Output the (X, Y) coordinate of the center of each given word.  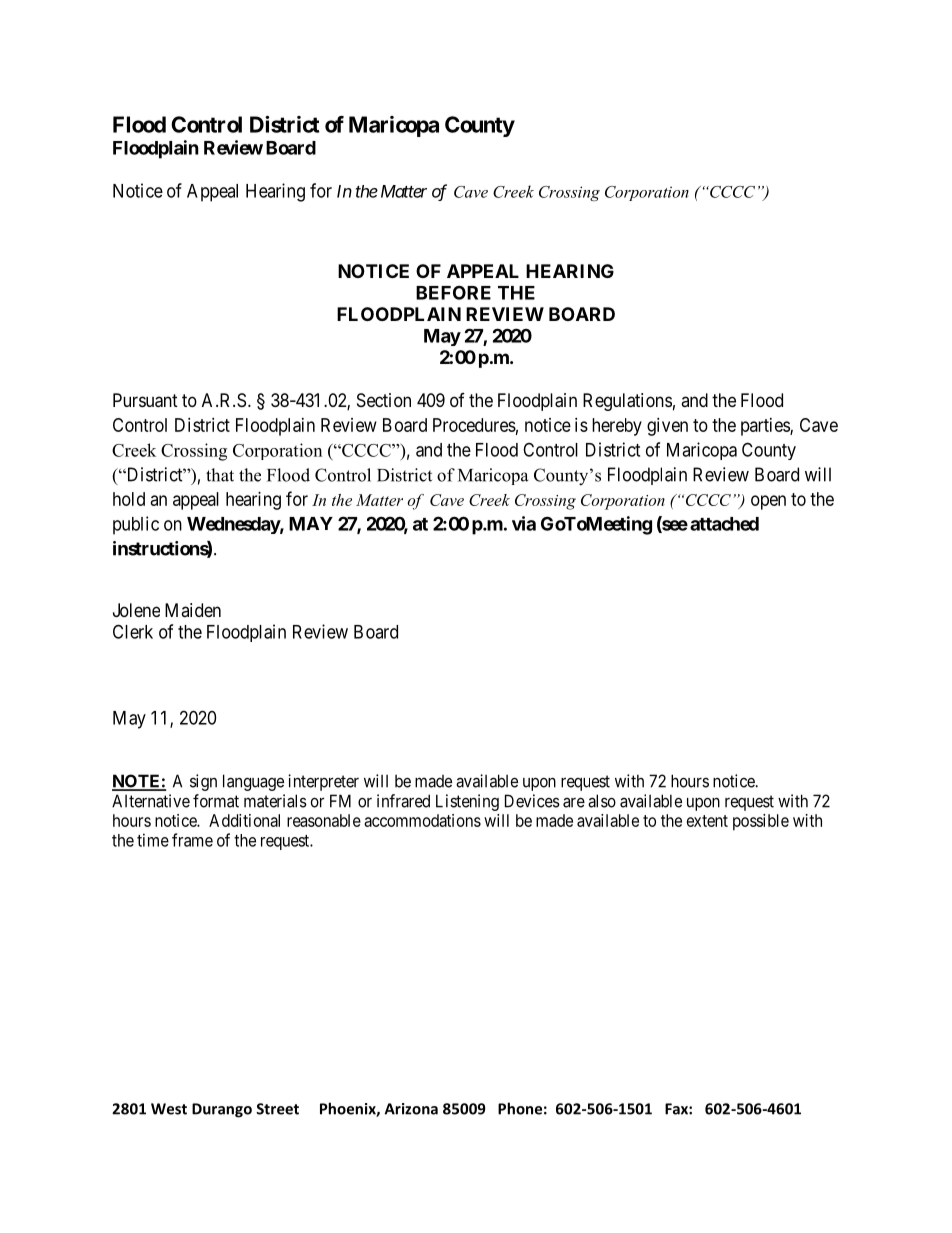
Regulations (627, 402)
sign (203, 782)
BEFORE (453, 292)
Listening (467, 802)
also (602, 801)
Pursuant (145, 400)
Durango (222, 1110)
